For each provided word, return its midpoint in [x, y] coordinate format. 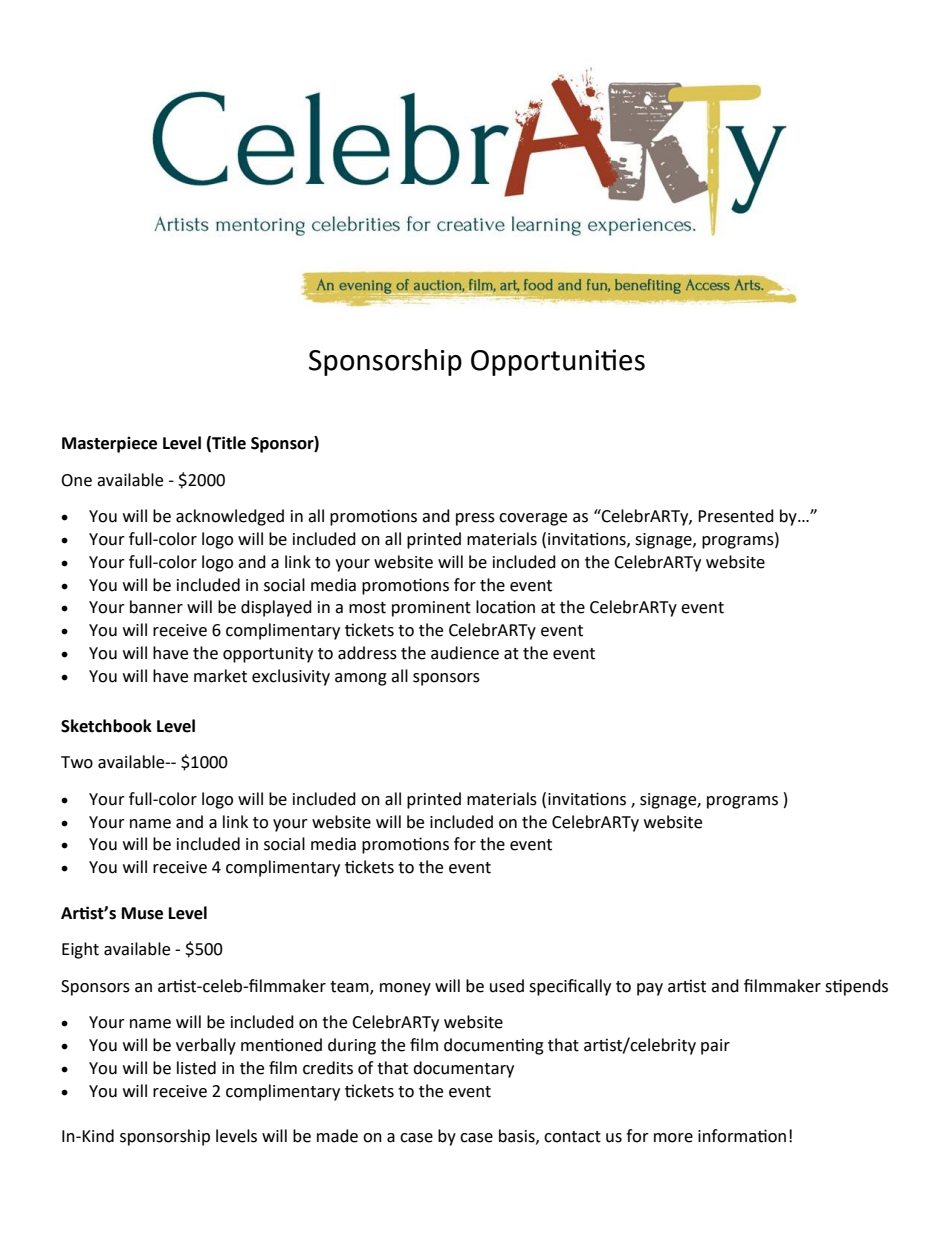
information [742, 1136]
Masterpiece [109, 444]
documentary [463, 1069]
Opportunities [558, 362]
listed [196, 1068]
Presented [736, 516]
